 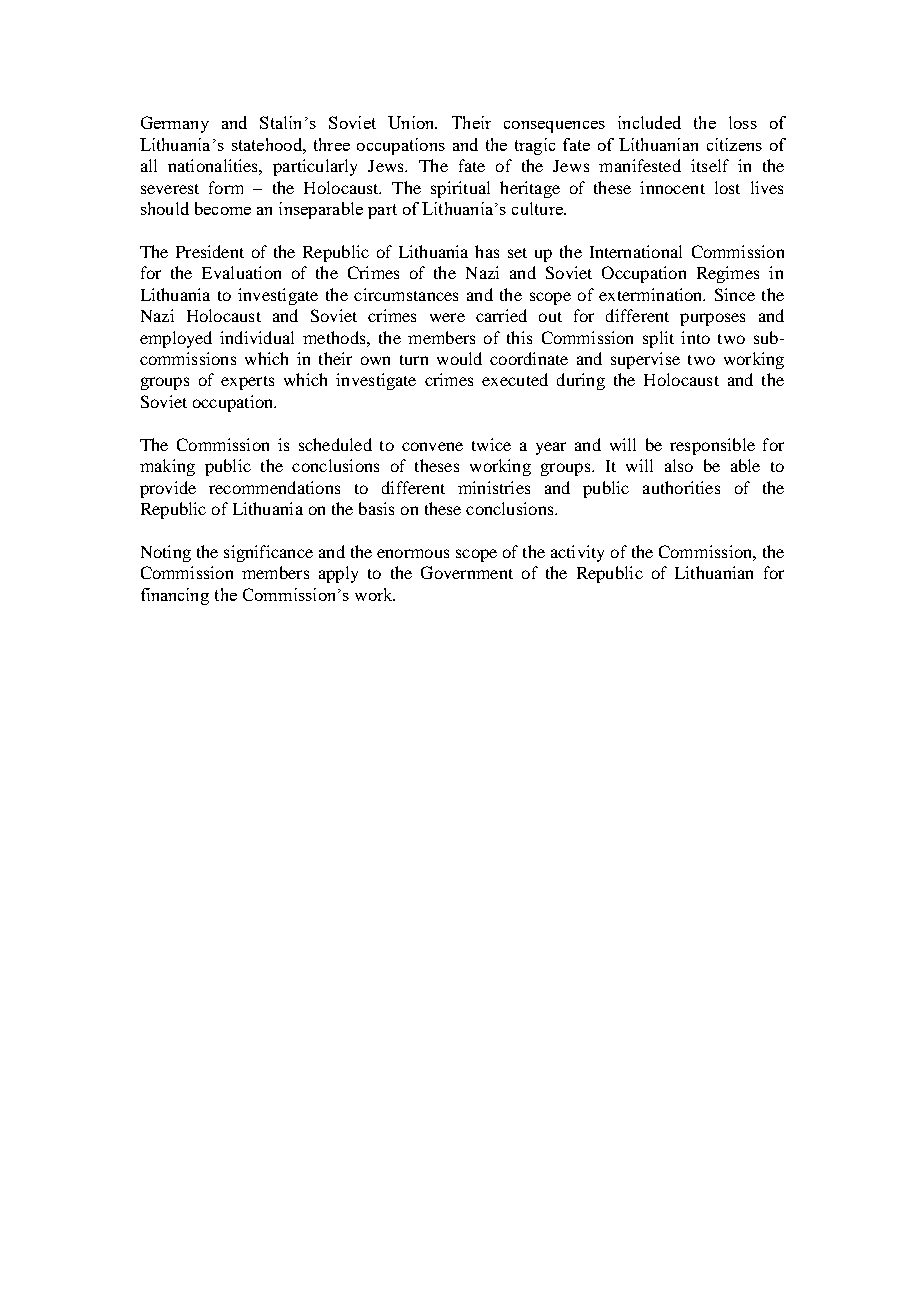 I want to click on making, so click(x=167, y=467).
